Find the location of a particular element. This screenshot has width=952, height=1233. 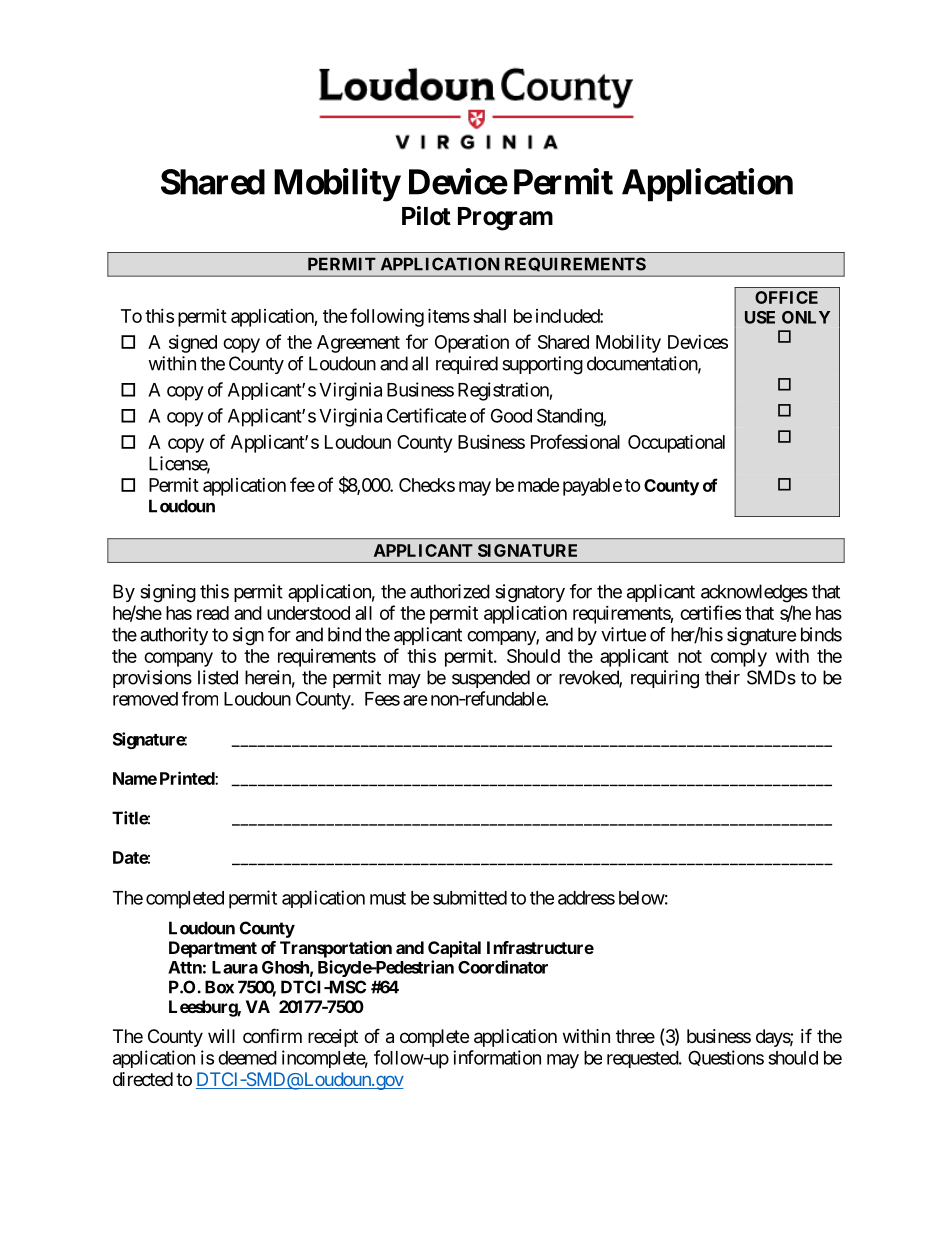

comply is located at coordinates (739, 658).
